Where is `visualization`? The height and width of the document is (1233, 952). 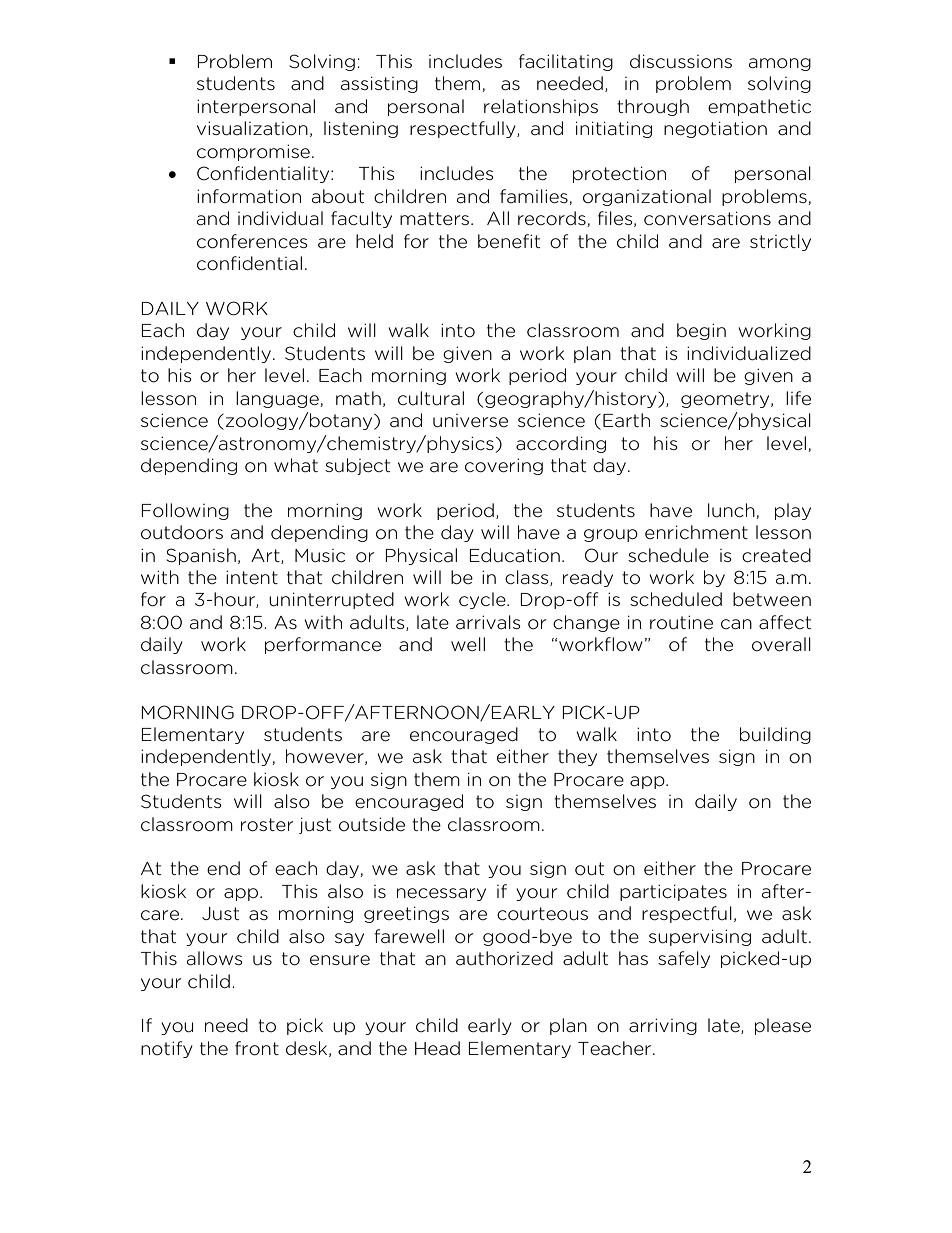
visualization is located at coordinates (252, 128).
